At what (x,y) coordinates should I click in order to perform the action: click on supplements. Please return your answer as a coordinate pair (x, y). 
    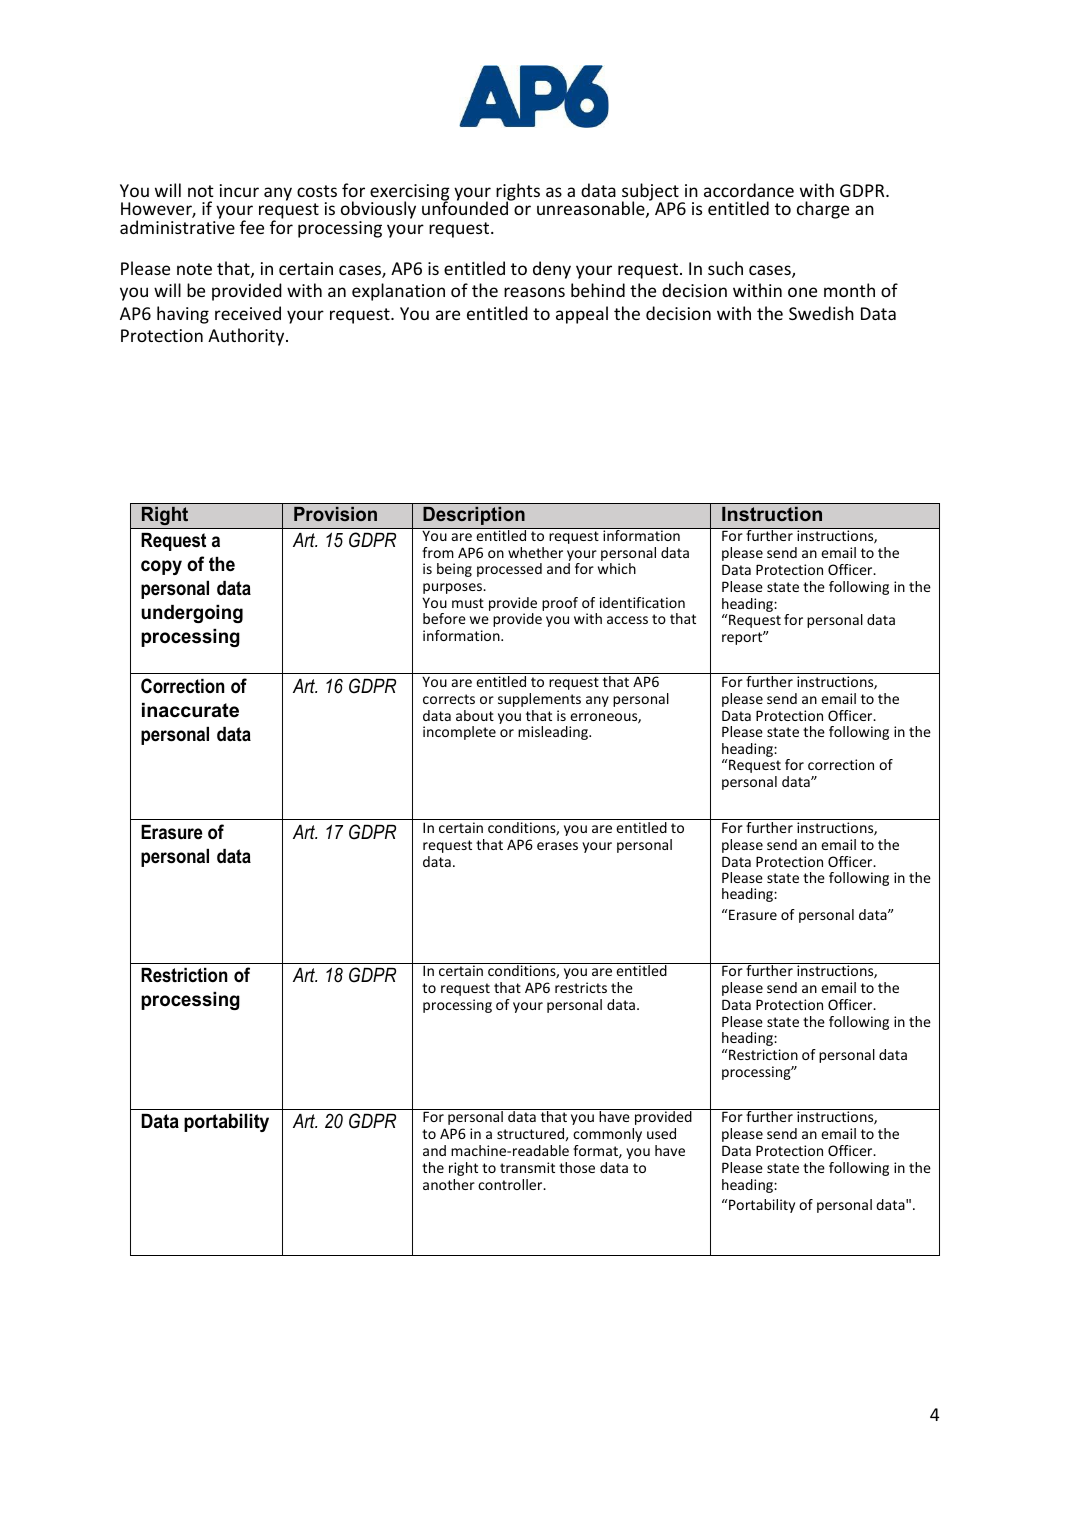
    Looking at the image, I should click on (539, 700).
